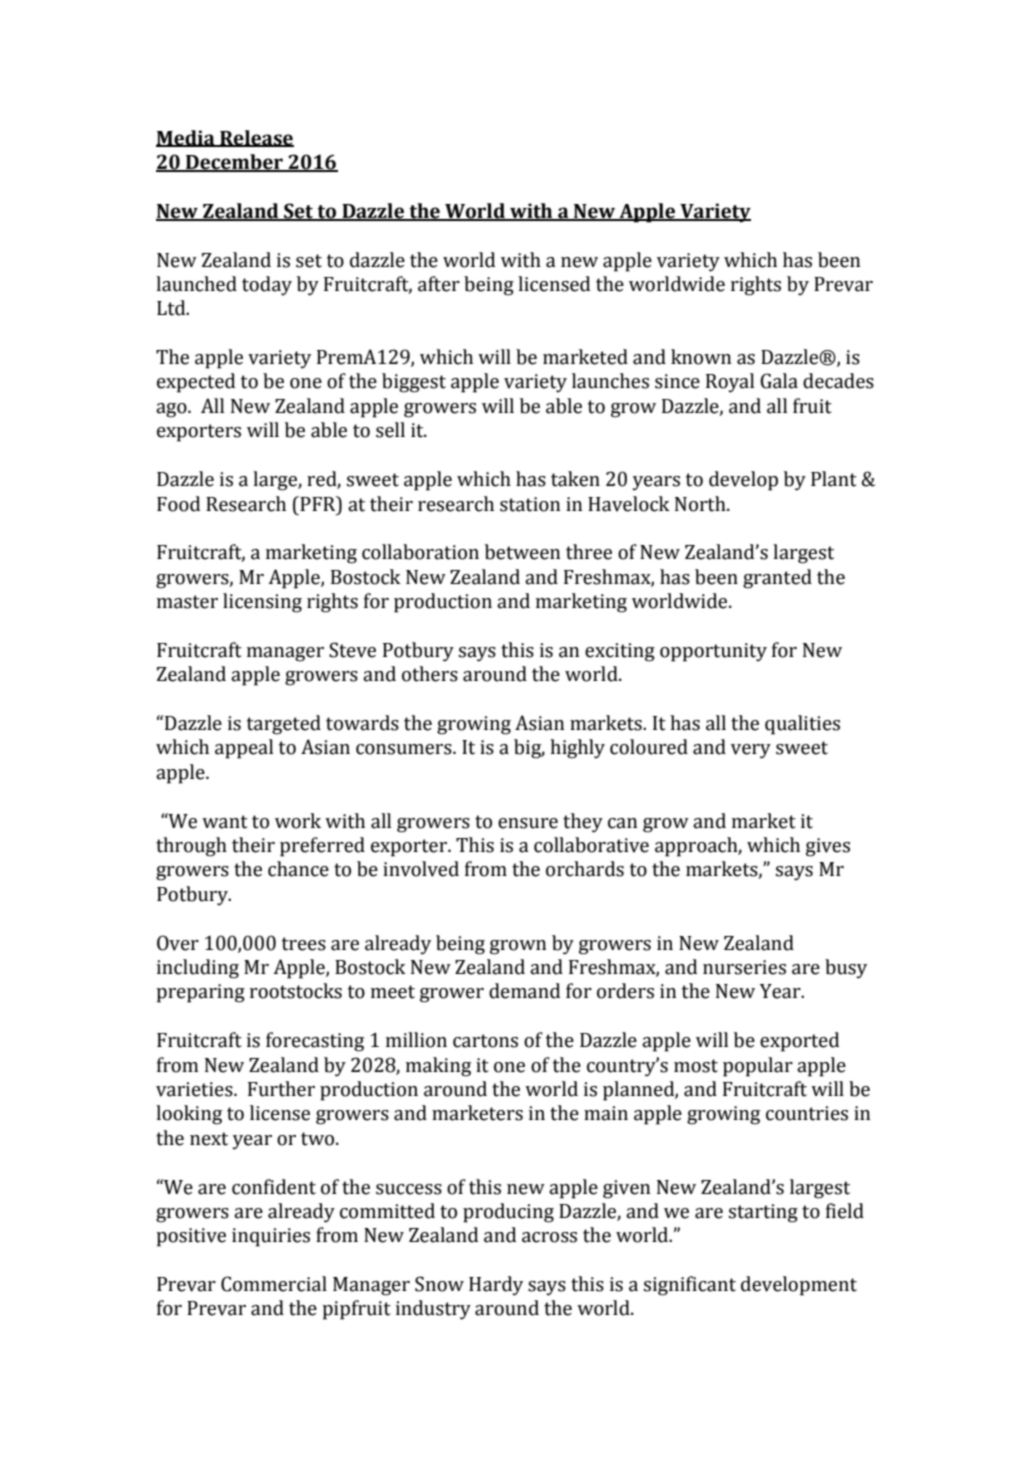  I want to click on Commercial, so click(274, 1284).
